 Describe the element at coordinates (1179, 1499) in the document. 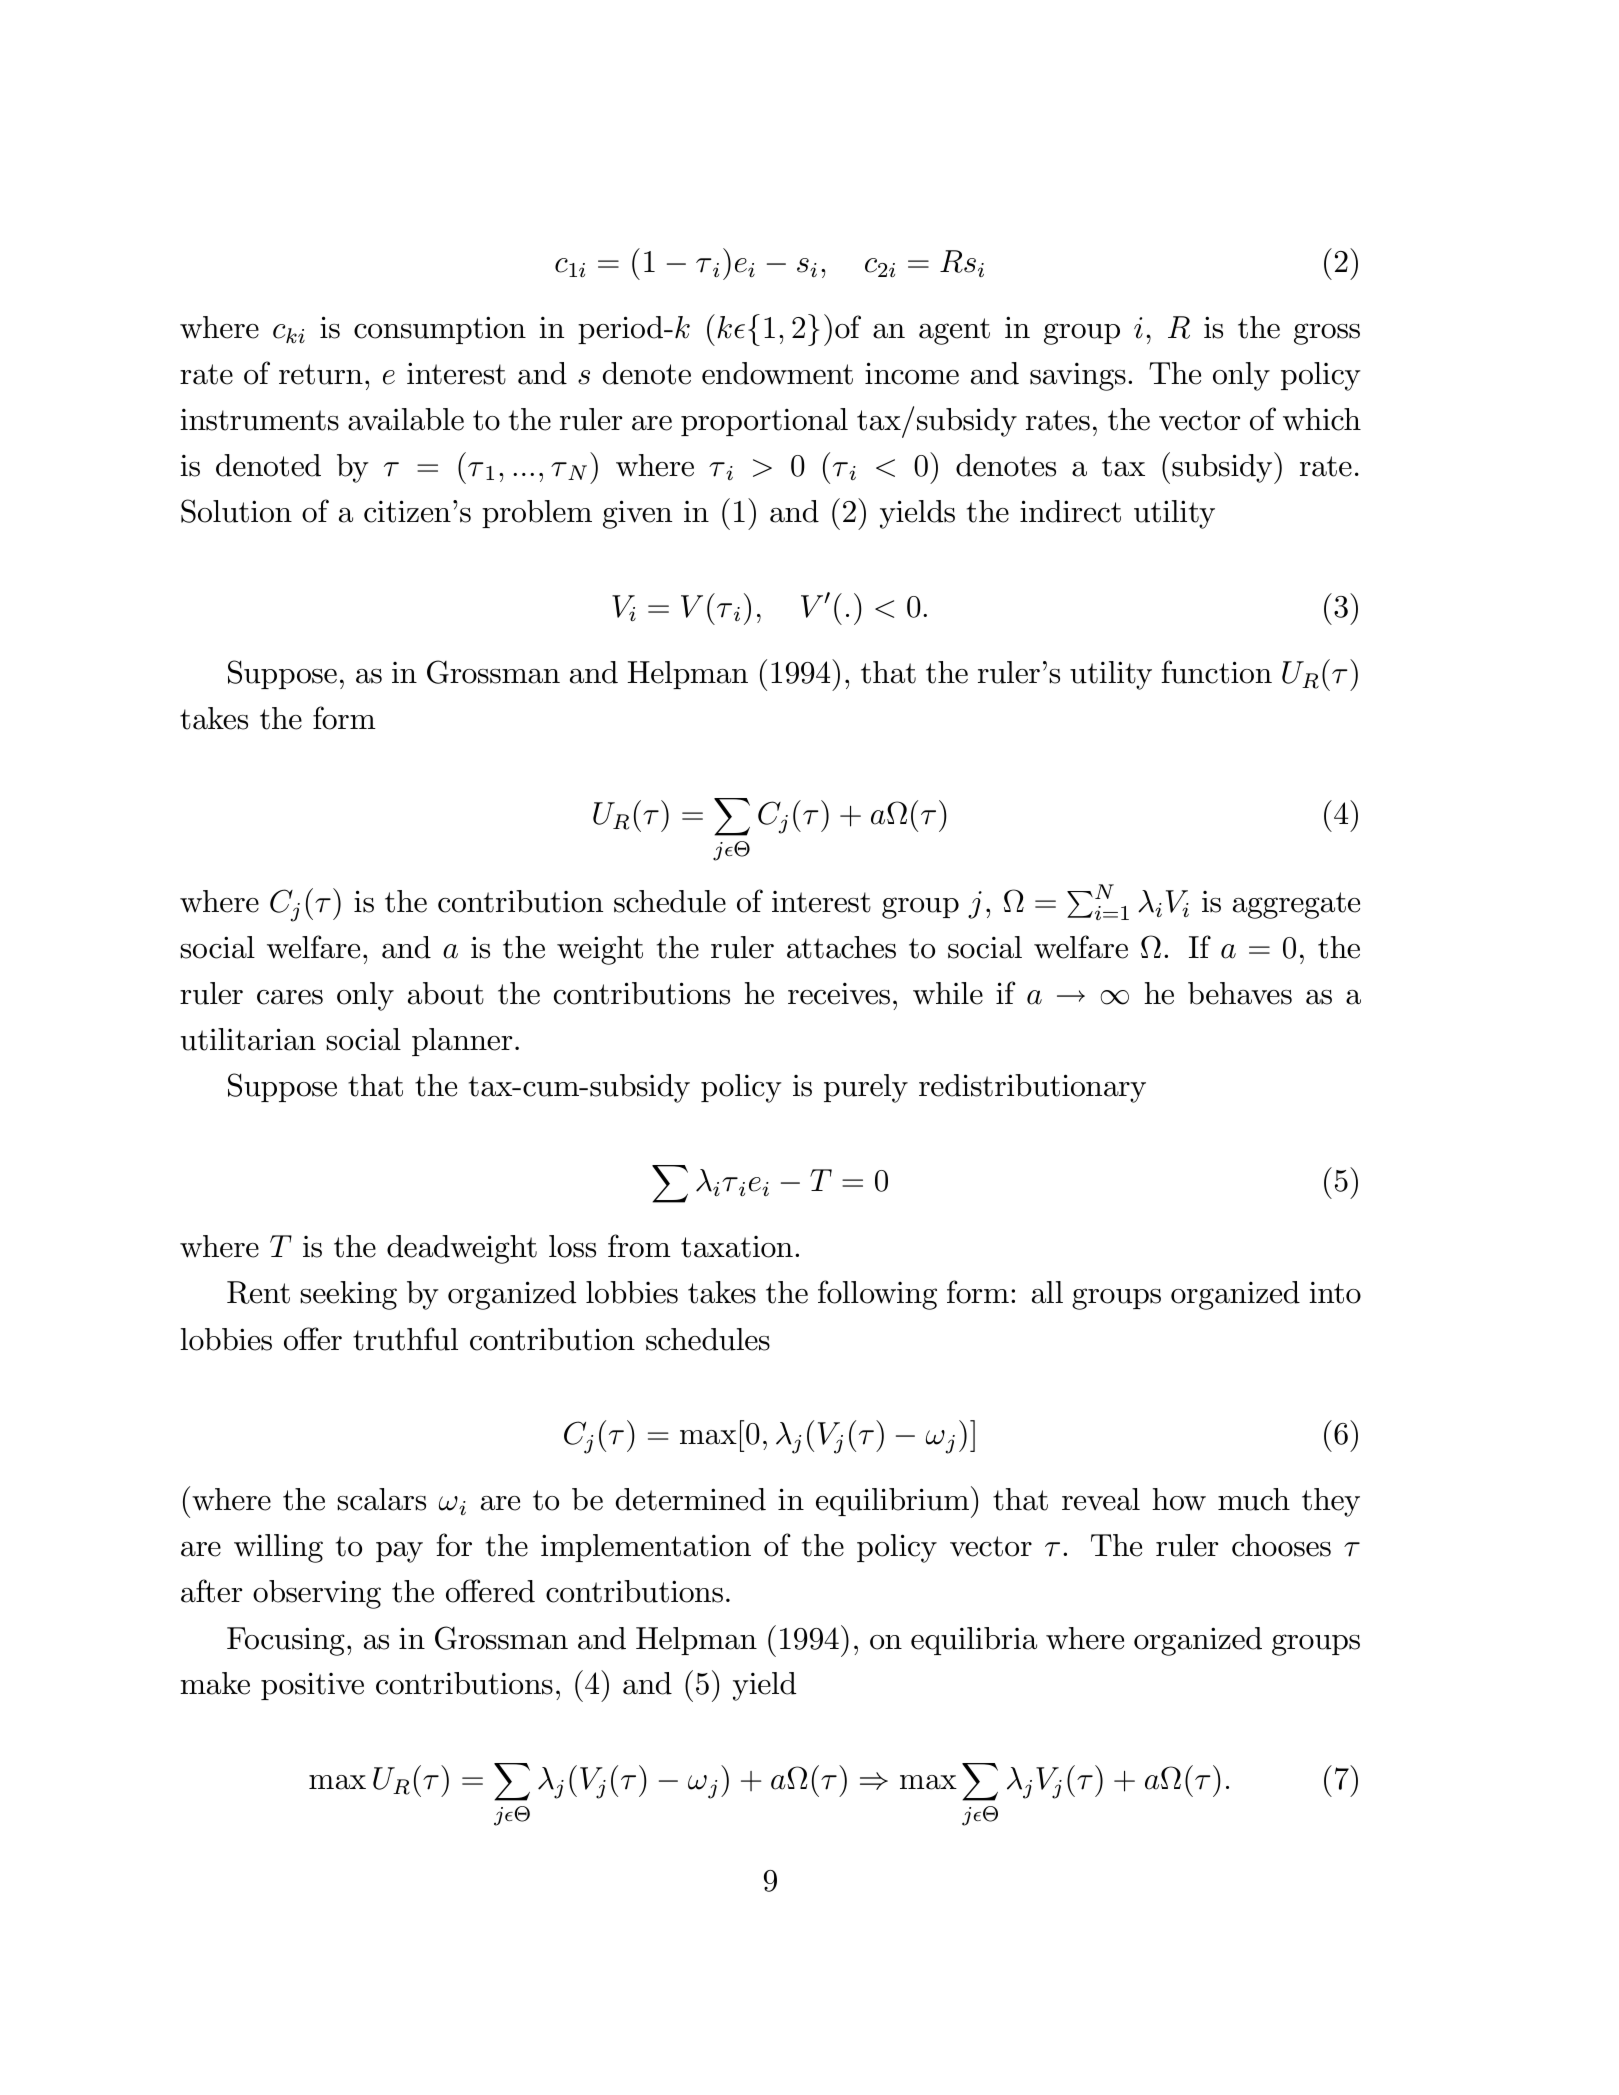

I see `how` at that location.
